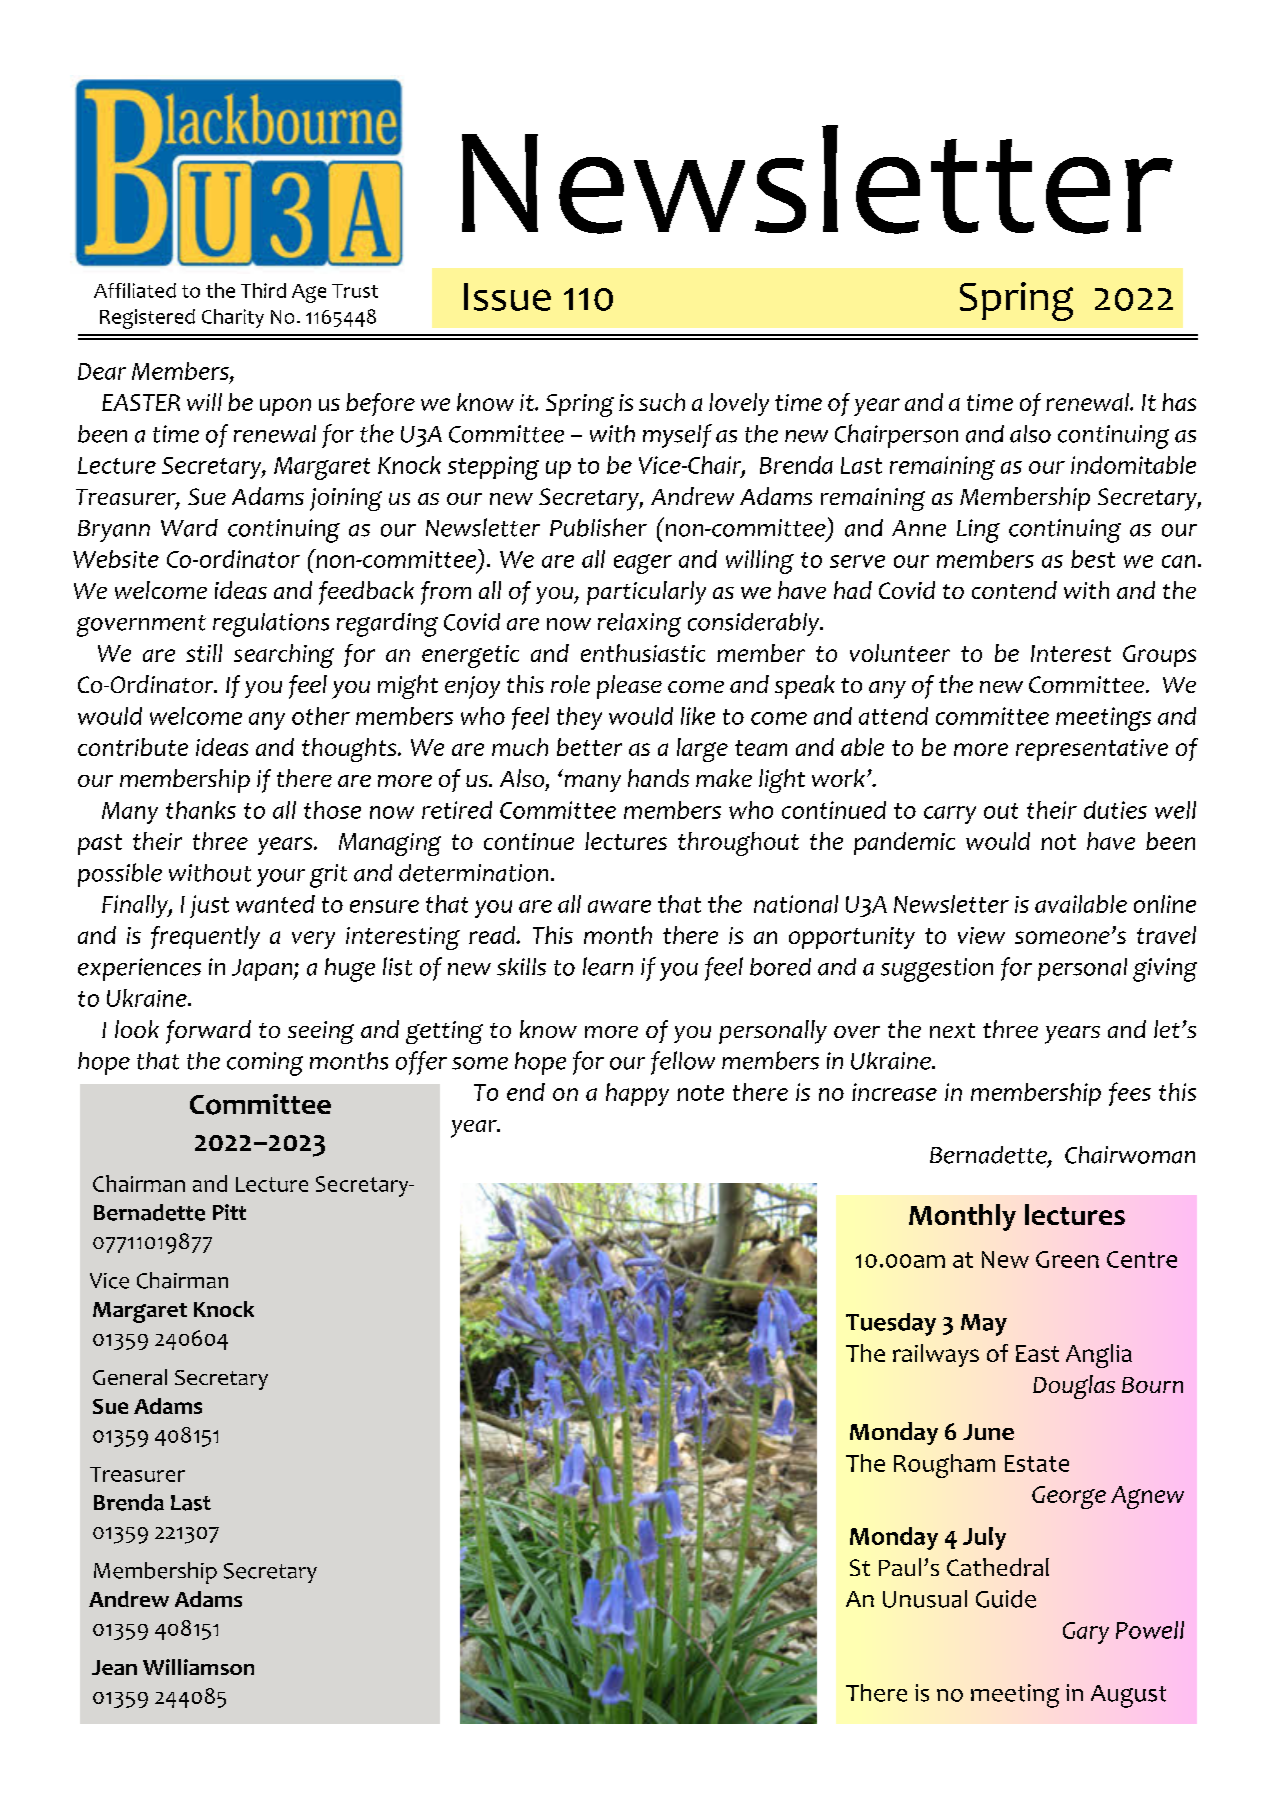 The height and width of the document is (1801, 1274). What do you see at coordinates (662, 402) in the document?
I see `such` at bounding box center [662, 402].
